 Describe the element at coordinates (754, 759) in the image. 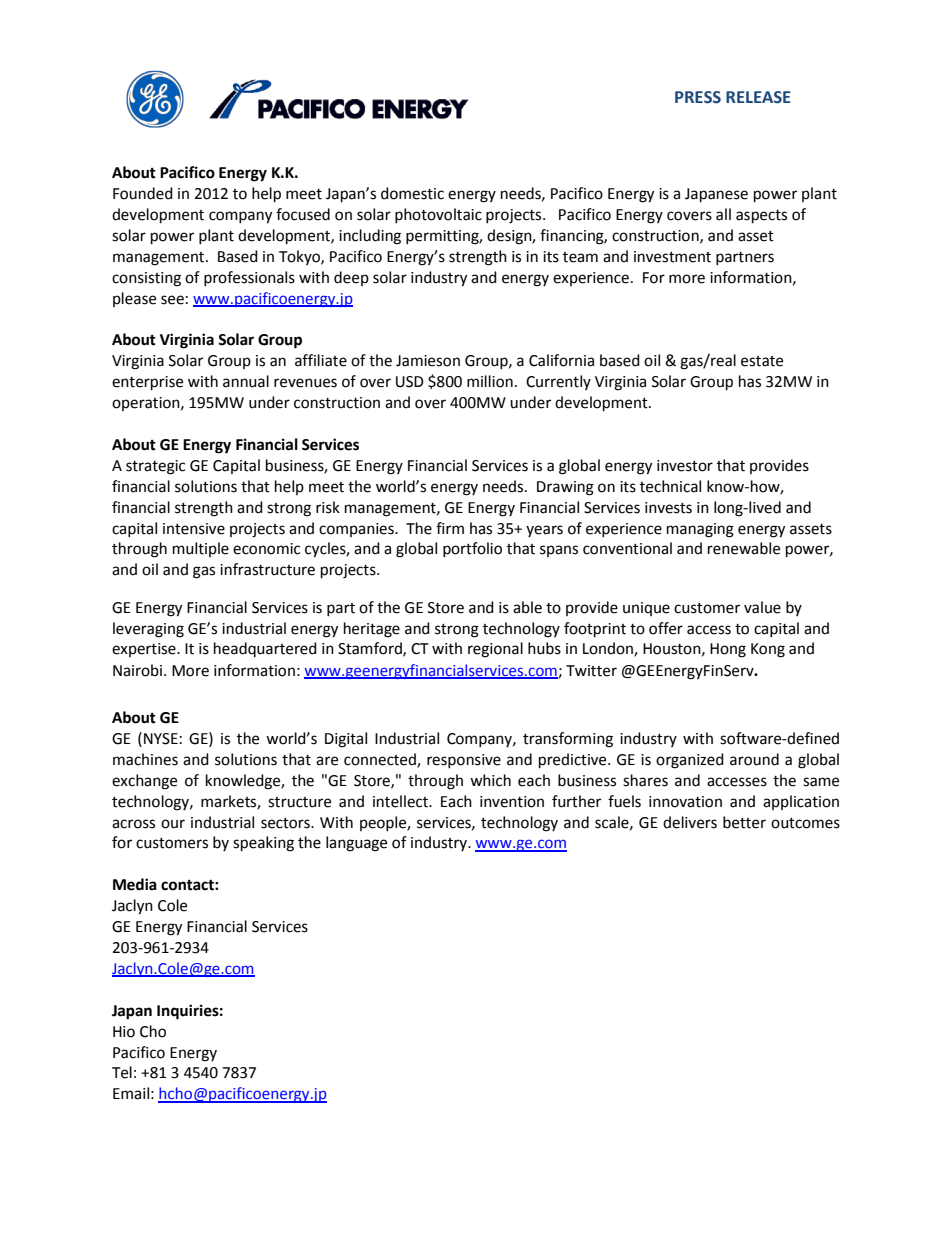

I see `around` at that location.
